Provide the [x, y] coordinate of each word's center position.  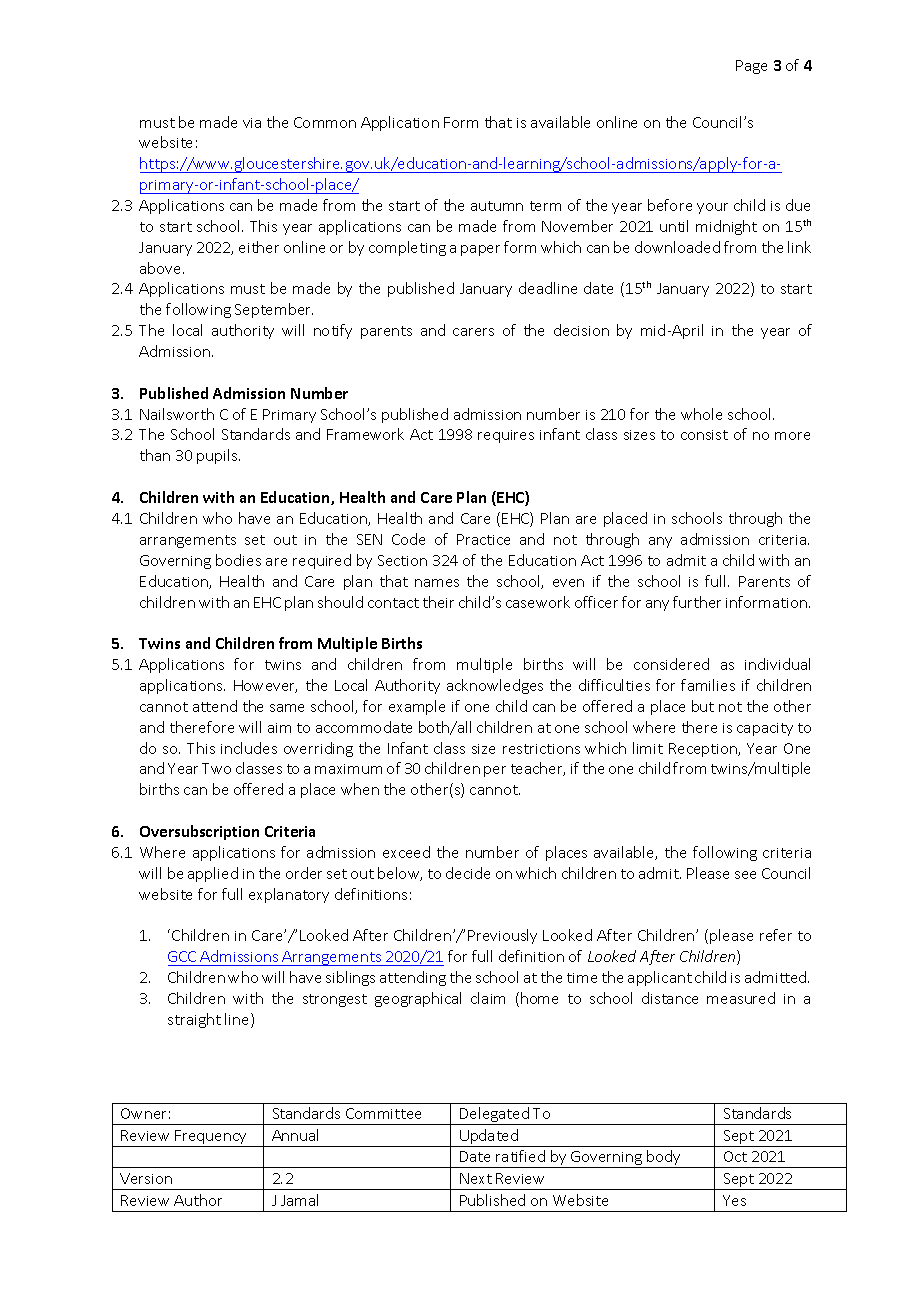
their [438, 602]
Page [751, 67]
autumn [497, 206]
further [697, 602]
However [265, 686]
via [252, 123]
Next [476, 1178]
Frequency [211, 1138]
